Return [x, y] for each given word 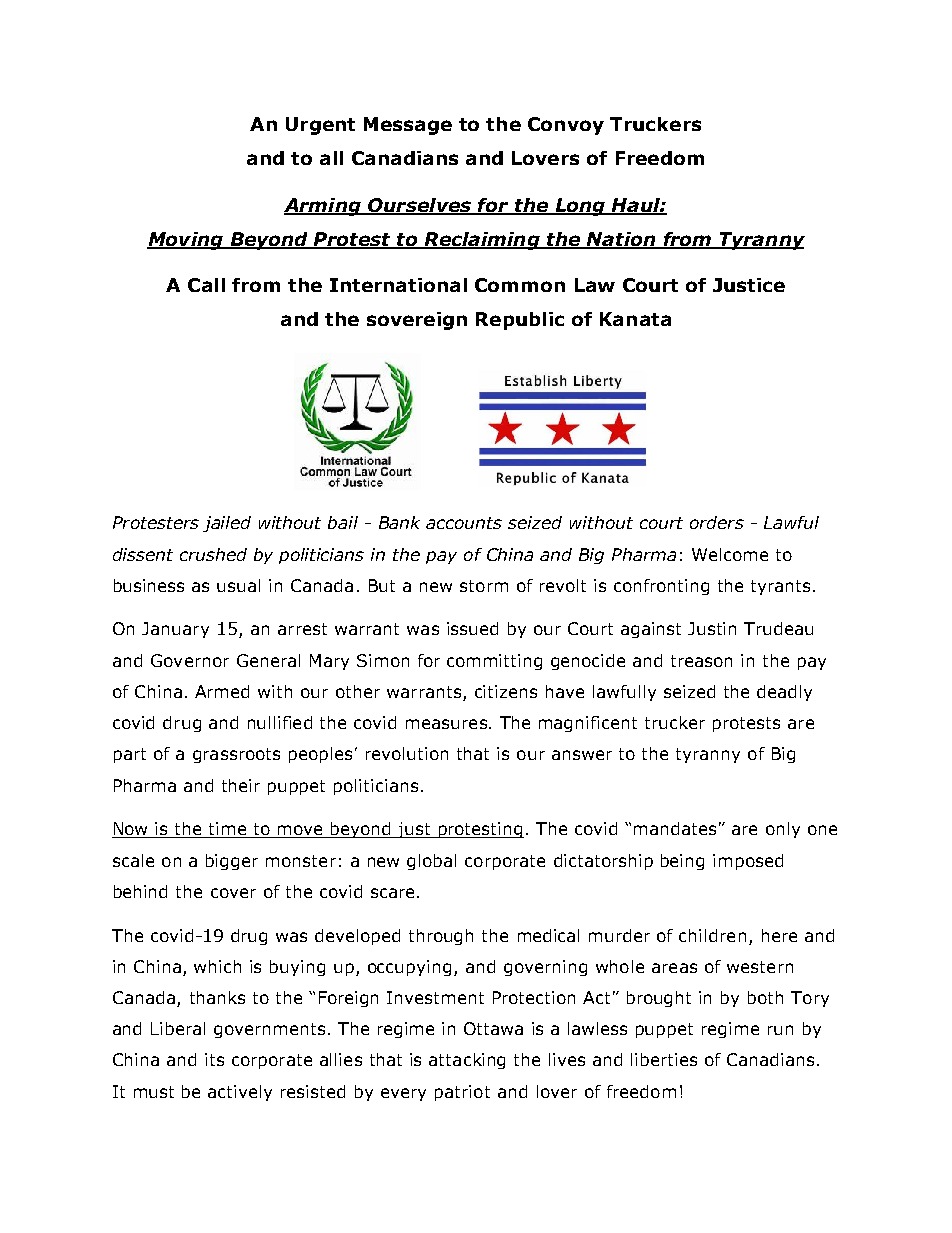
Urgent [320, 126]
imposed [748, 862]
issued [472, 628]
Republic [520, 321]
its [214, 1059]
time [228, 830]
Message [408, 126]
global [431, 862]
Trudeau [778, 628]
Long [580, 207]
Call [206, 285]
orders [717, 522]
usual [238, 585]
